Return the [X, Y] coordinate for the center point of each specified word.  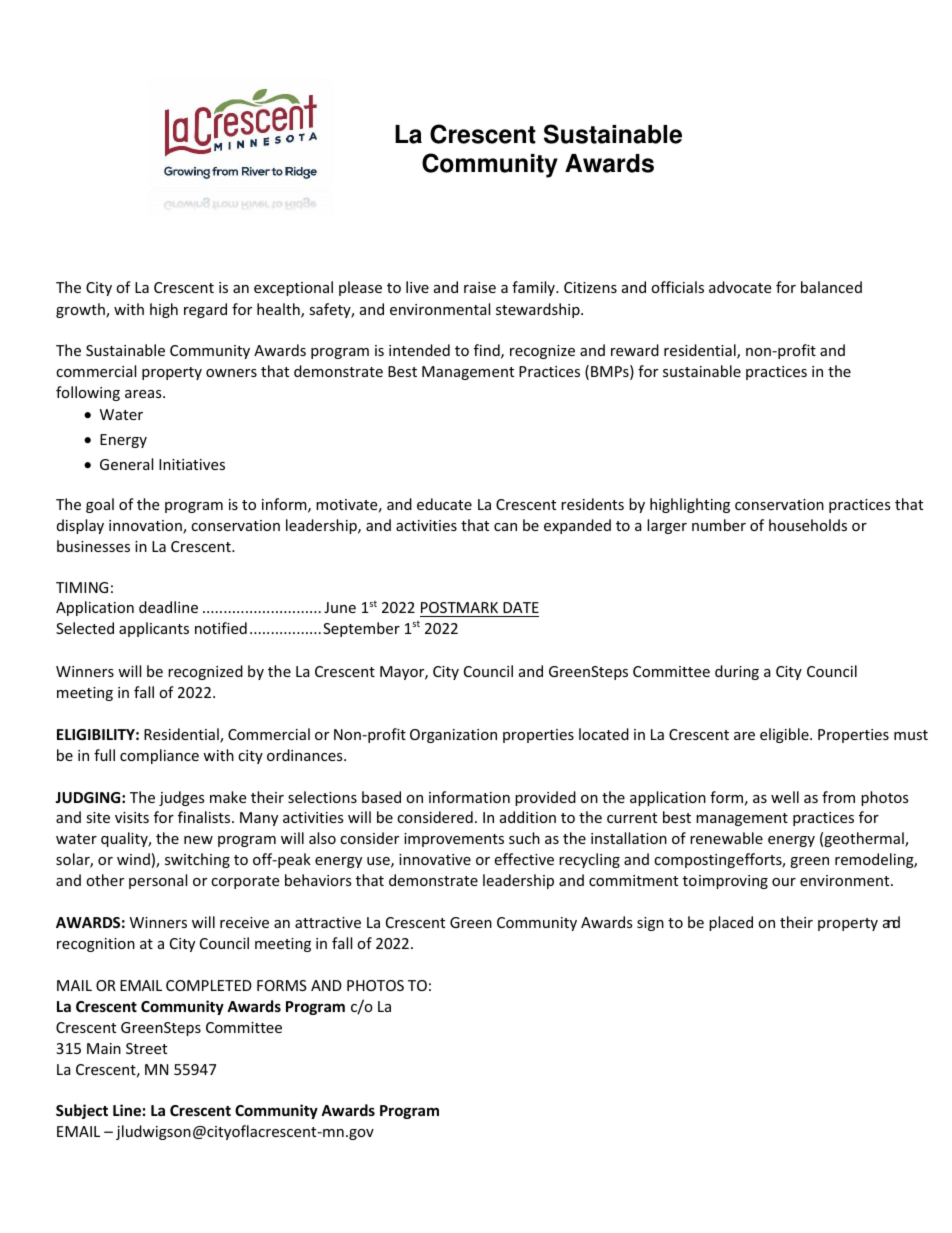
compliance [159, 756]
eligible [785, 735]
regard [205, 310]
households [808, 525]
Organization [453, 736]
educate [444, 504]
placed [731, 923]
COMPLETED [209, 985]
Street [146, 1048]
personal [158, 881]
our [784, 882]
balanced [831, 287]
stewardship [539, 310]
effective [524, 859]
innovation [146, 527]
